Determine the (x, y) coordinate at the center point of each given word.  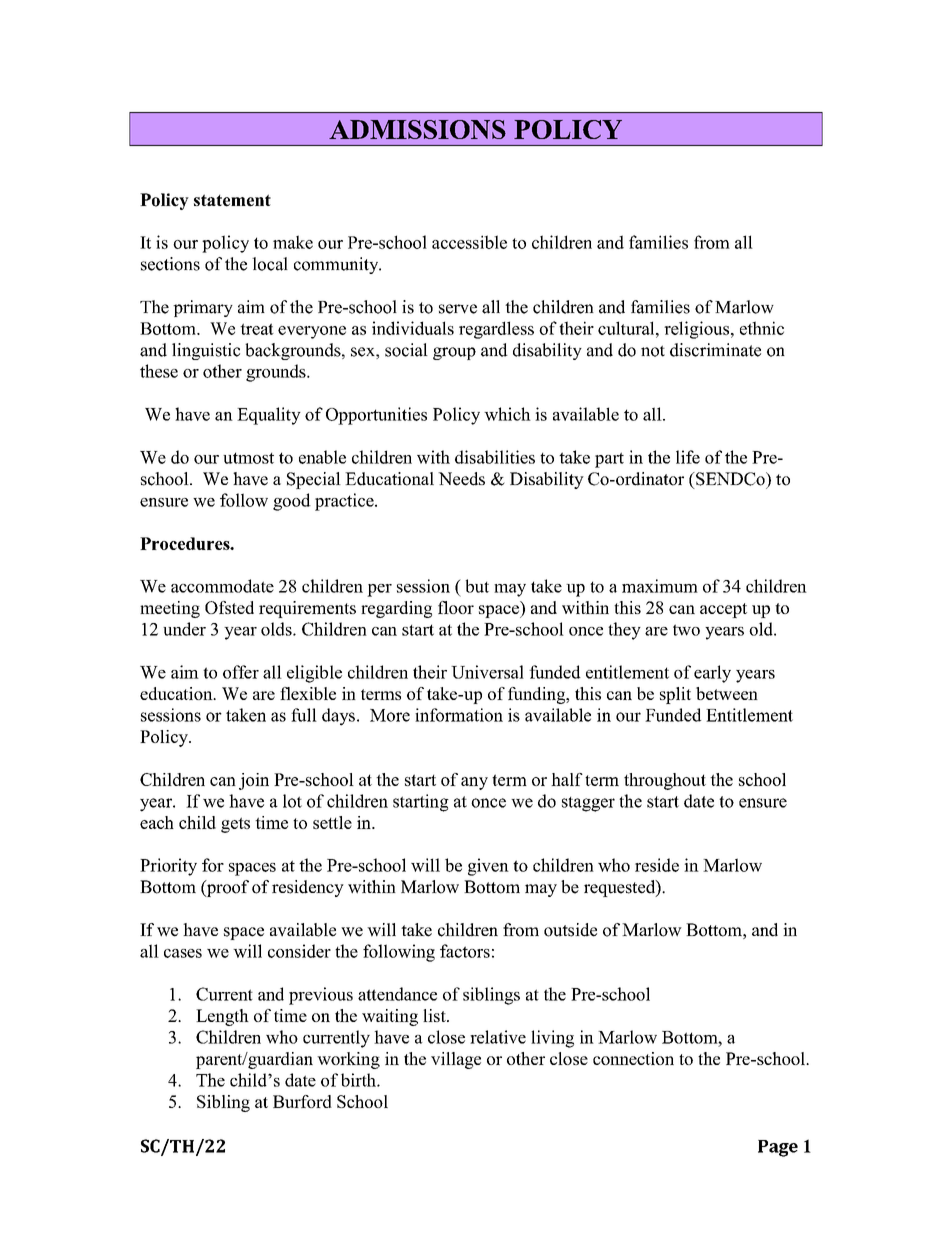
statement (232, 200)
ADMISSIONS (417, 129)
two (686, 630)
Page (778, 1148)
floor (456, 607)
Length (222, 1017)
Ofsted (229, 607)
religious (698, 330)
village (456, 1060)
